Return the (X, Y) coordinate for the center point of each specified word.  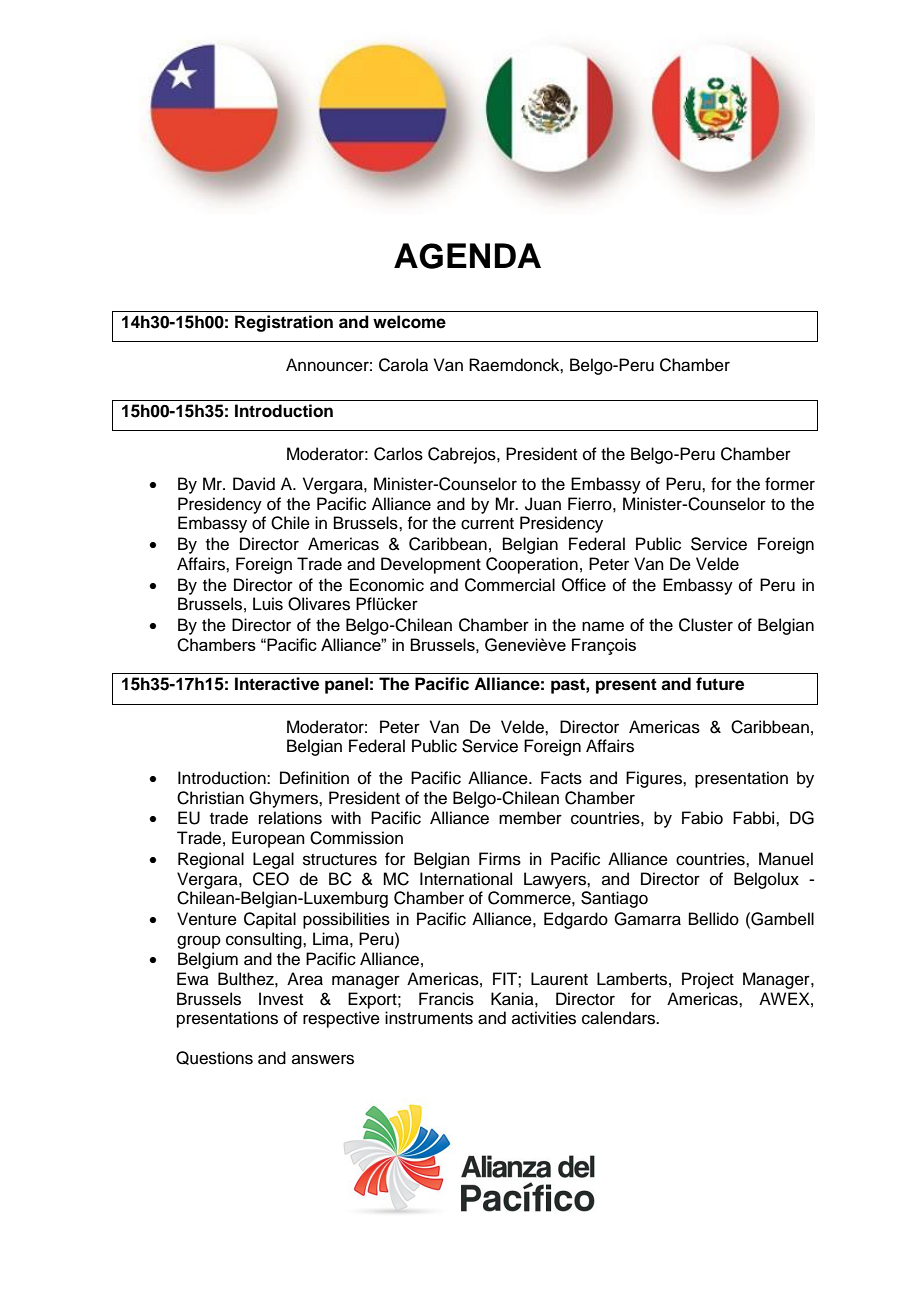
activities (544, 1018)
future (720, 684)
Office (584, 585)
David (254, 484)
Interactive (277, 684)
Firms (500, 859)
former (790, 484)
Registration (284, 323)
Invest (281, 999)
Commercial (510, 585)
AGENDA (467, 256)
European (268, 839)
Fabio (702, 818)
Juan (543, 504)
